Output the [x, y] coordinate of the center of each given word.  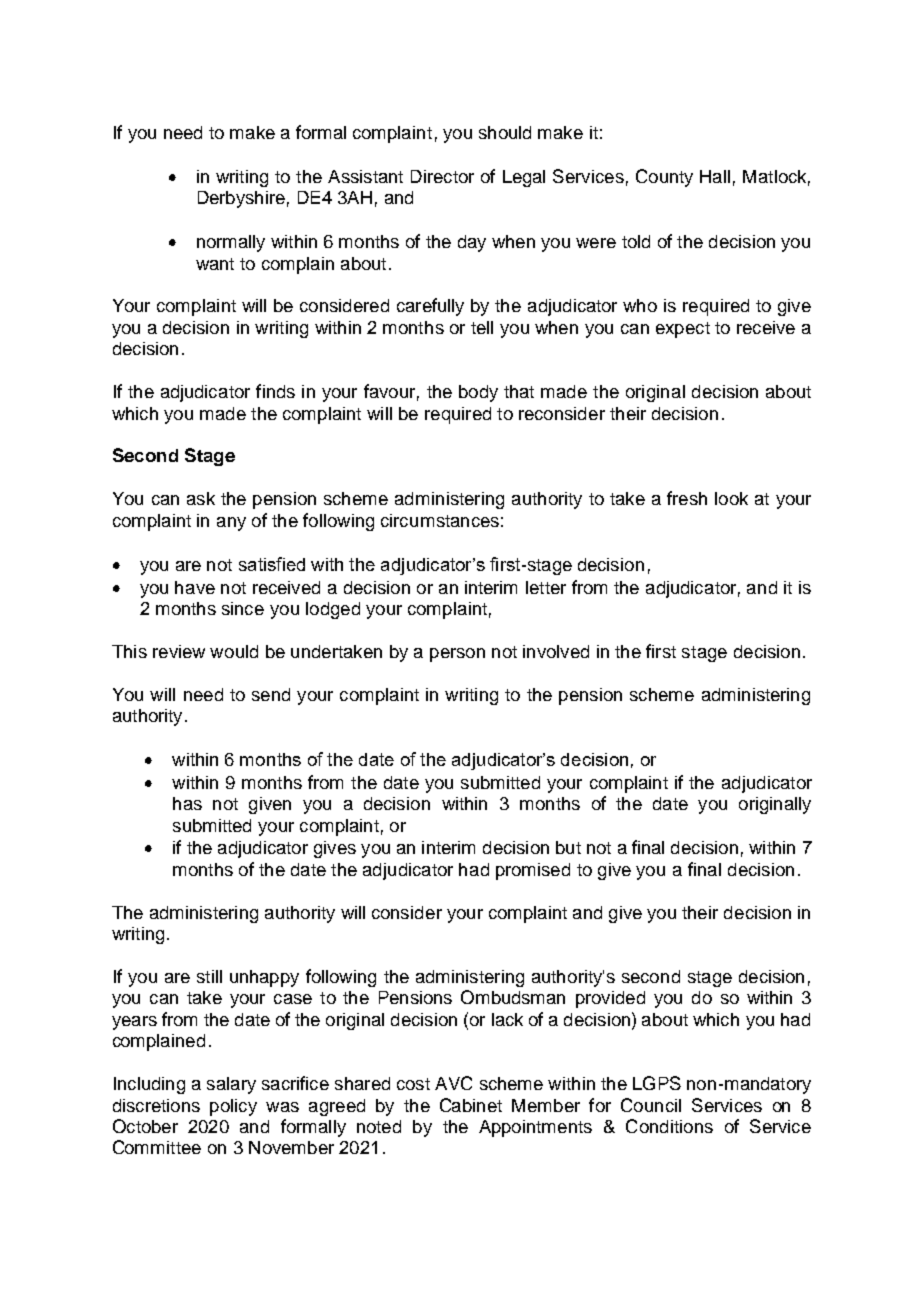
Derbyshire [241, 199]
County [664, 178]
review [179, 651]
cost [413, 1084]
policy [233, 1107]
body [478, 393]
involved [556, 651]
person [457, 655]
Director [442, 176]
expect [683, 330]
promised [533, 871]
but [568, 847]
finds [275, 391]
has [187, 803]
